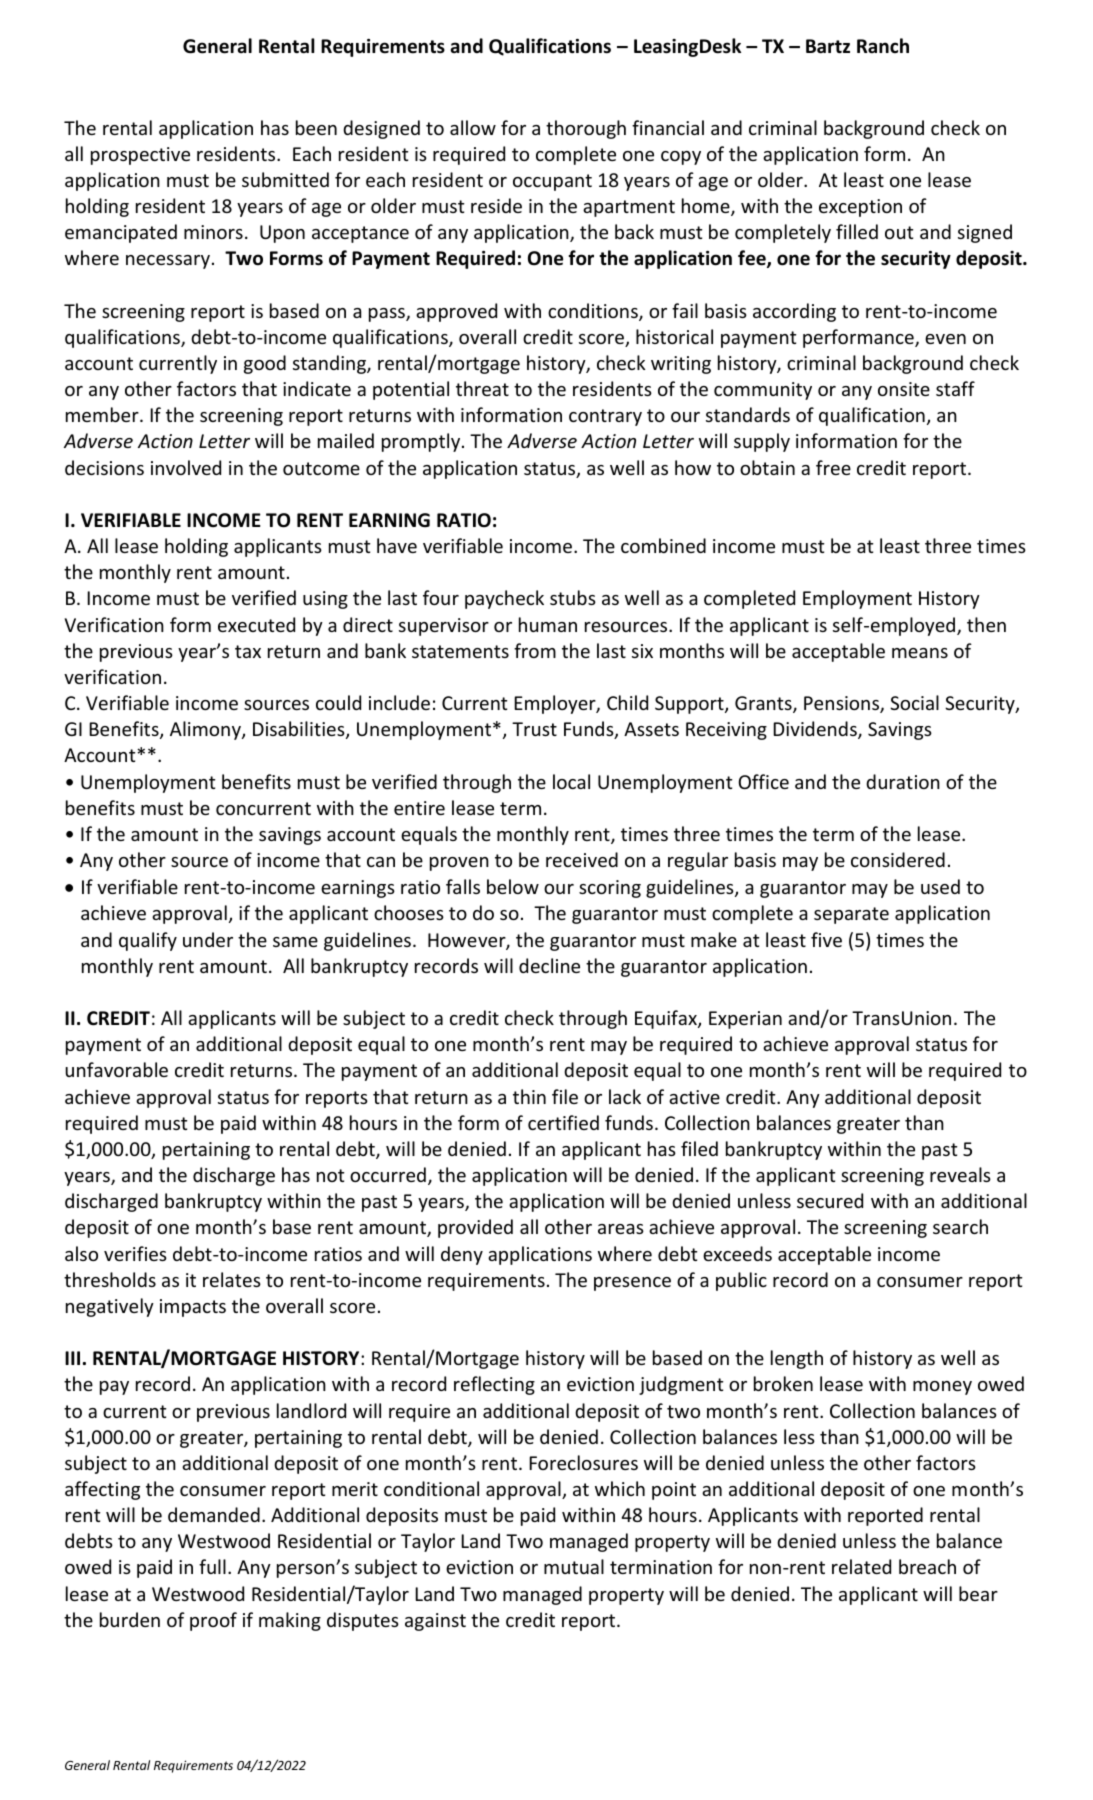  Describe the element at coordinates (883, 45) in the image. I see `Ranch` at that location.
